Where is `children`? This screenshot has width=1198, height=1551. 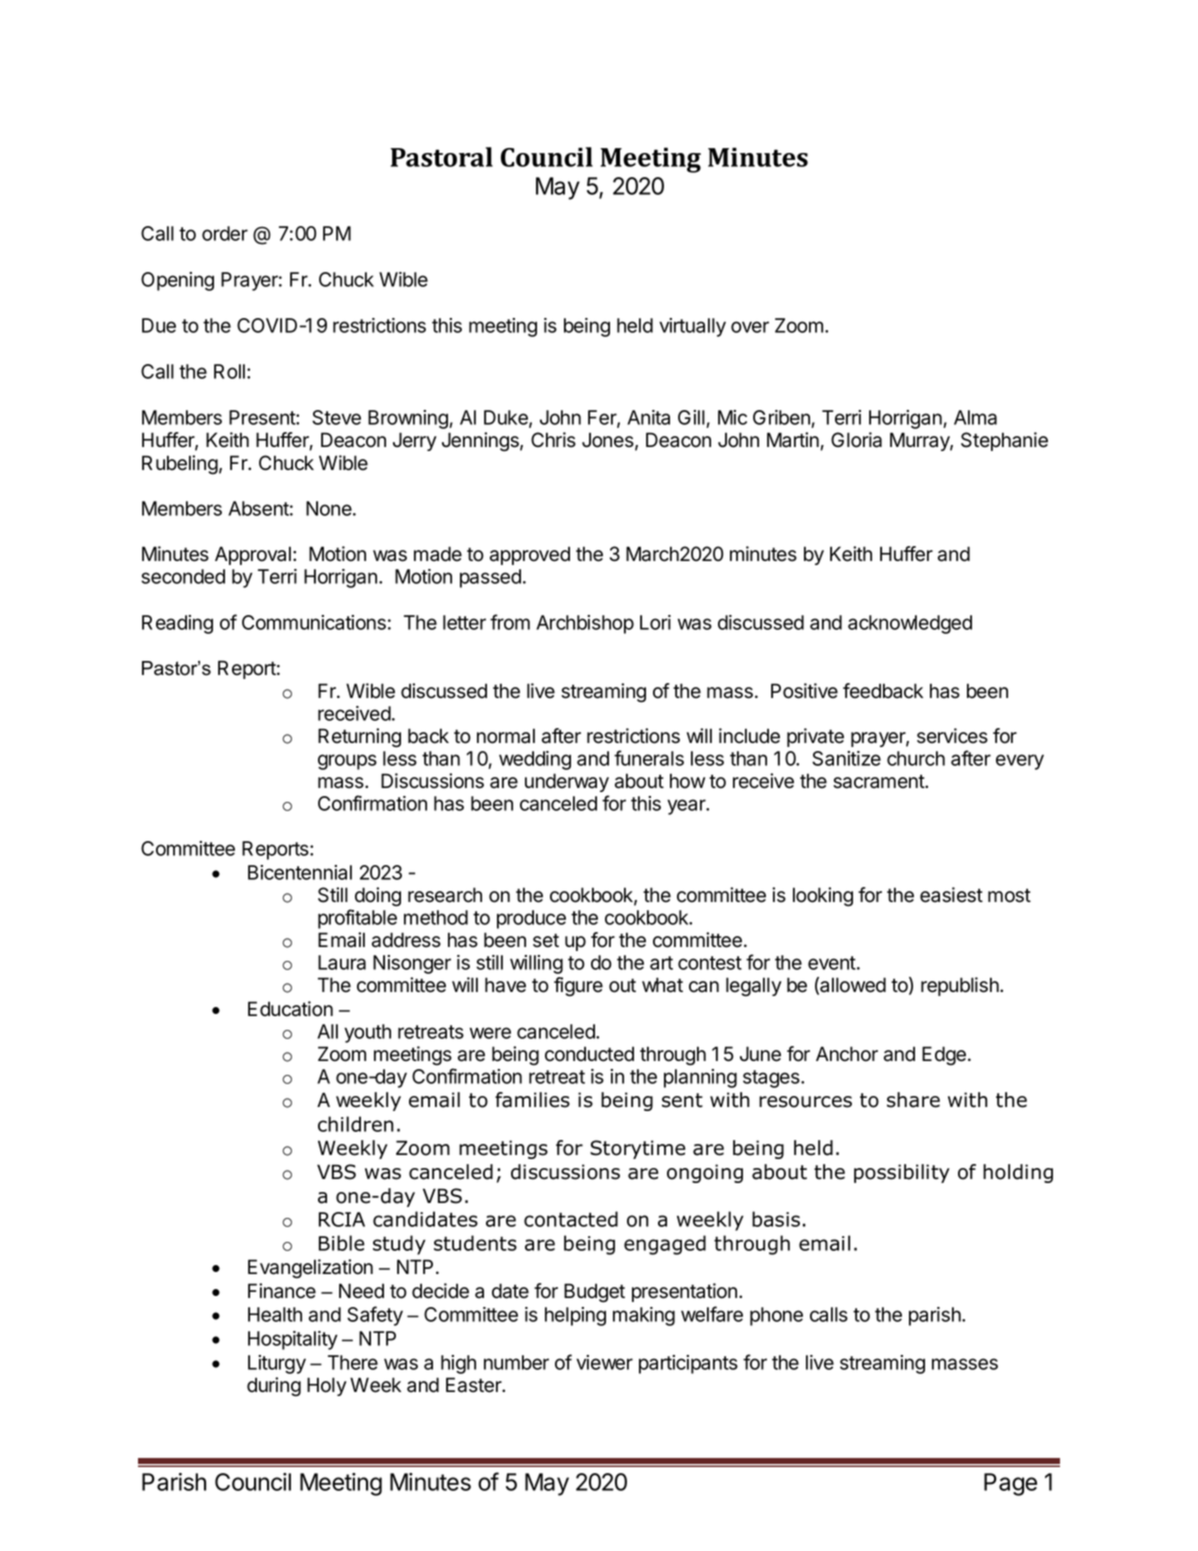 children is located at coordinates (356, 1124).
